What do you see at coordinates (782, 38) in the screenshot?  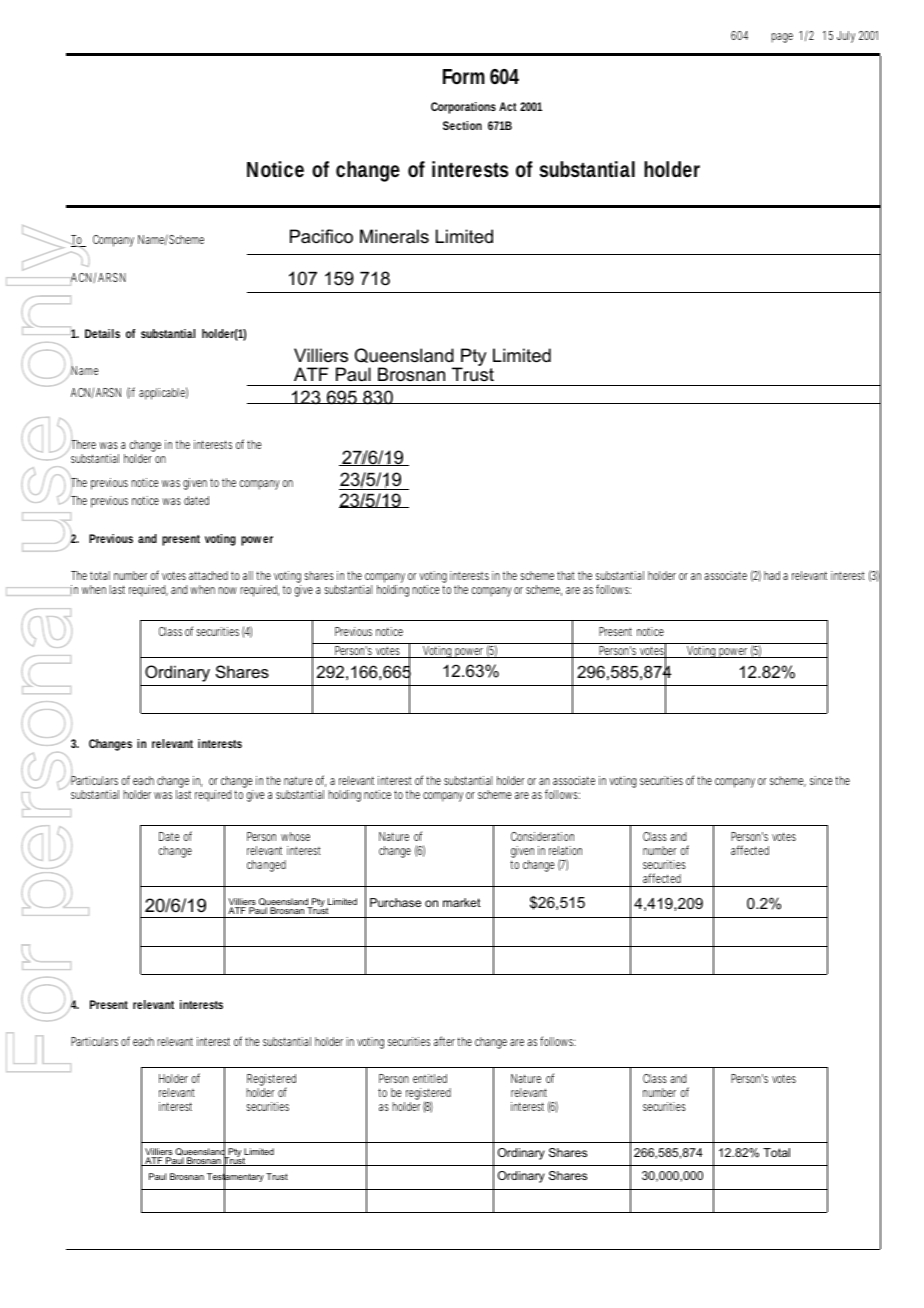 I see `page` at bounding box center [782, 38].
